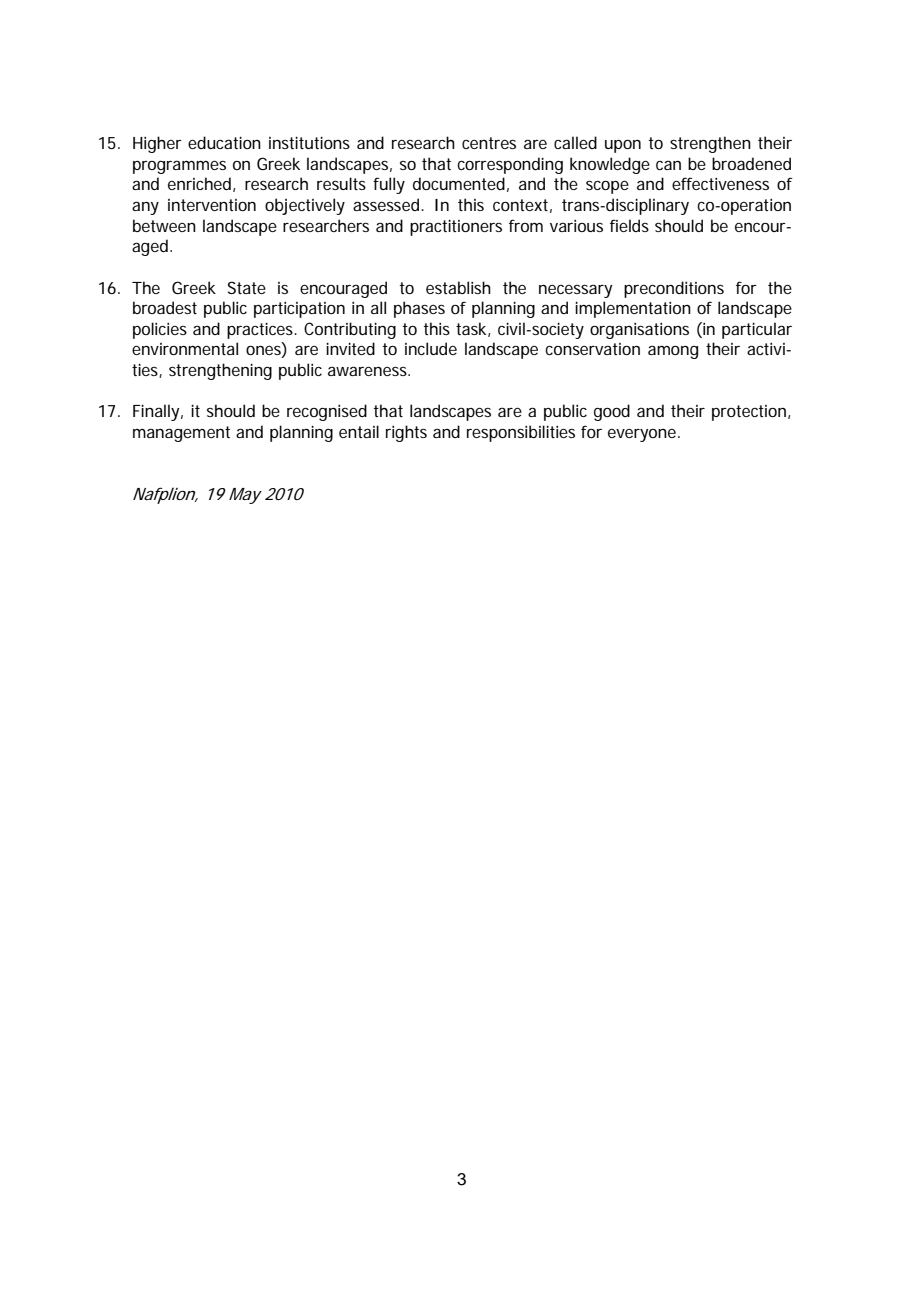 This image has width=924, height=1308. Describe the element at coordinates (458, 287) in the image. I see `establish` at that location.
